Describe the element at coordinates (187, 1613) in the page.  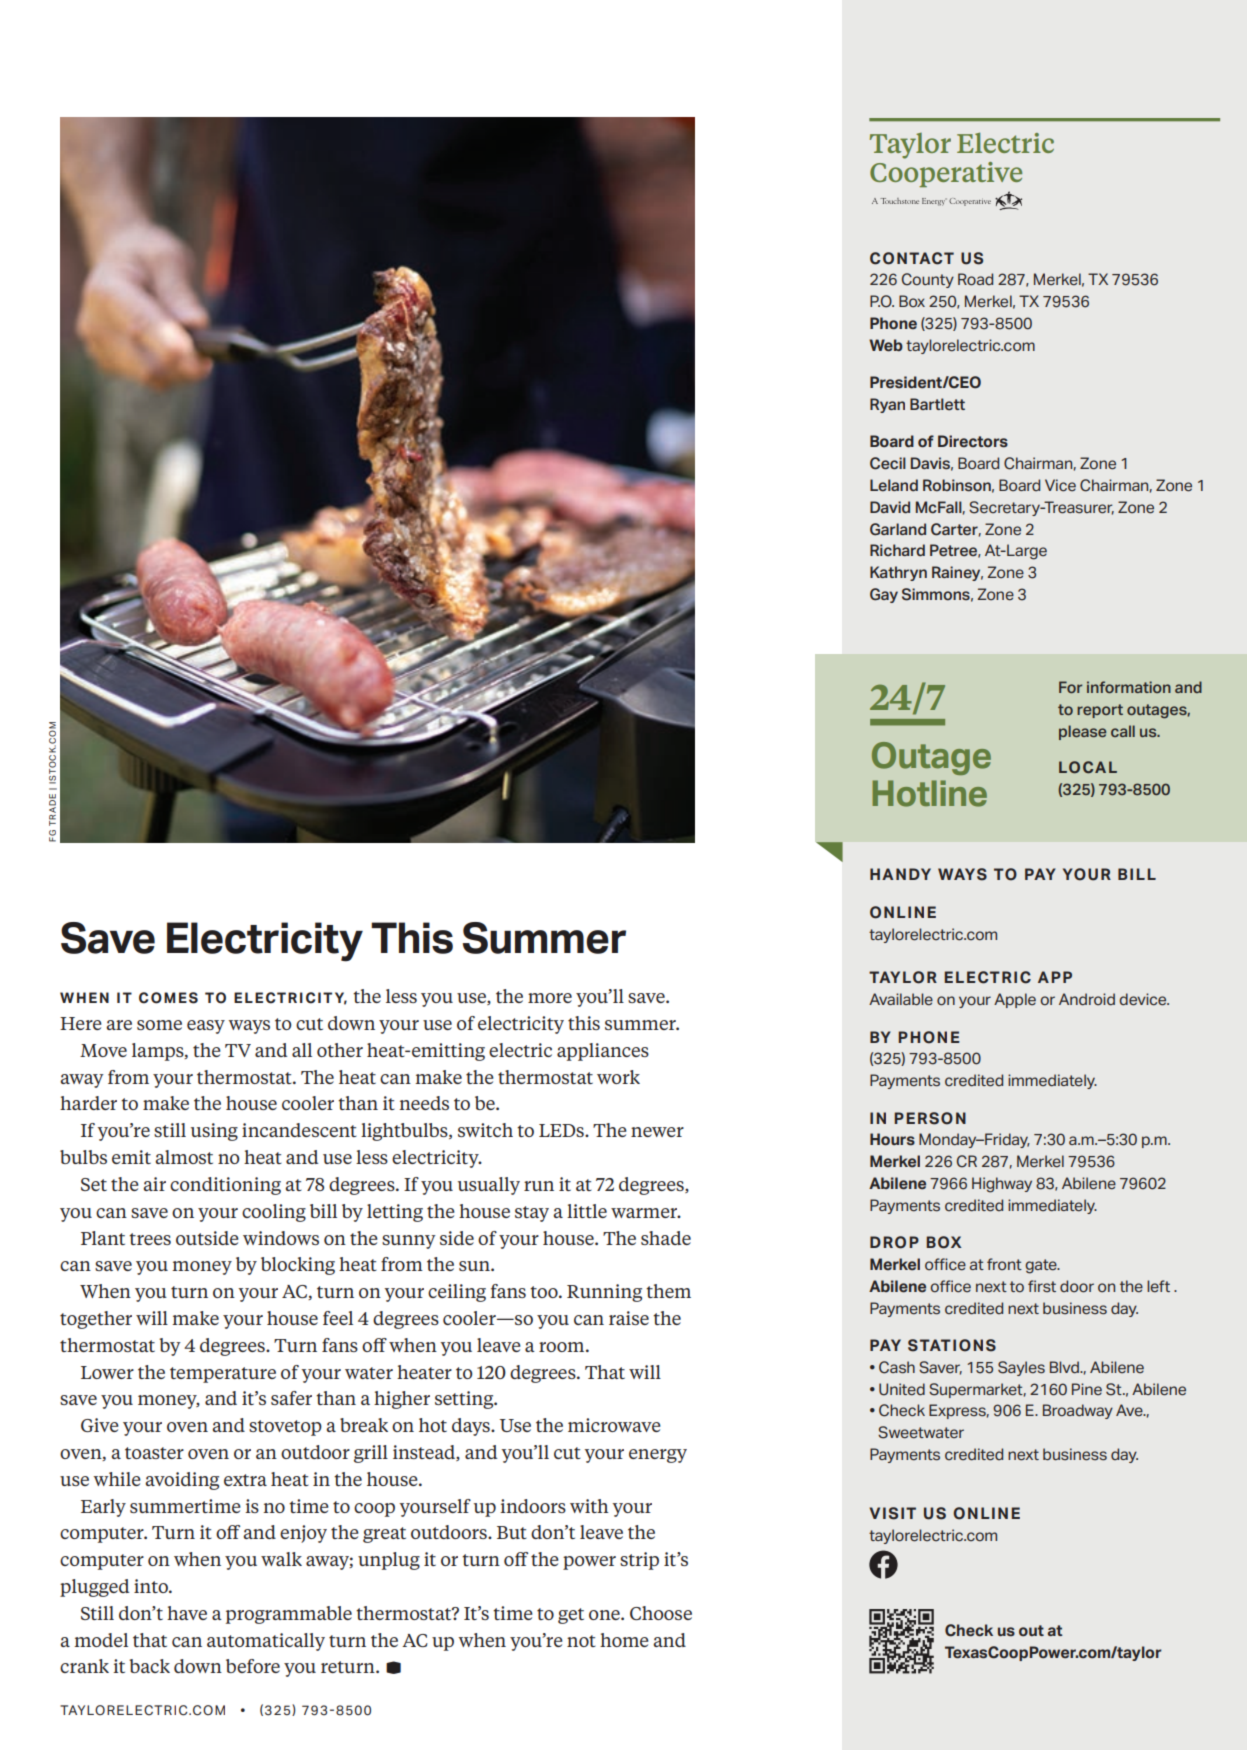
I see `have` at that location.
